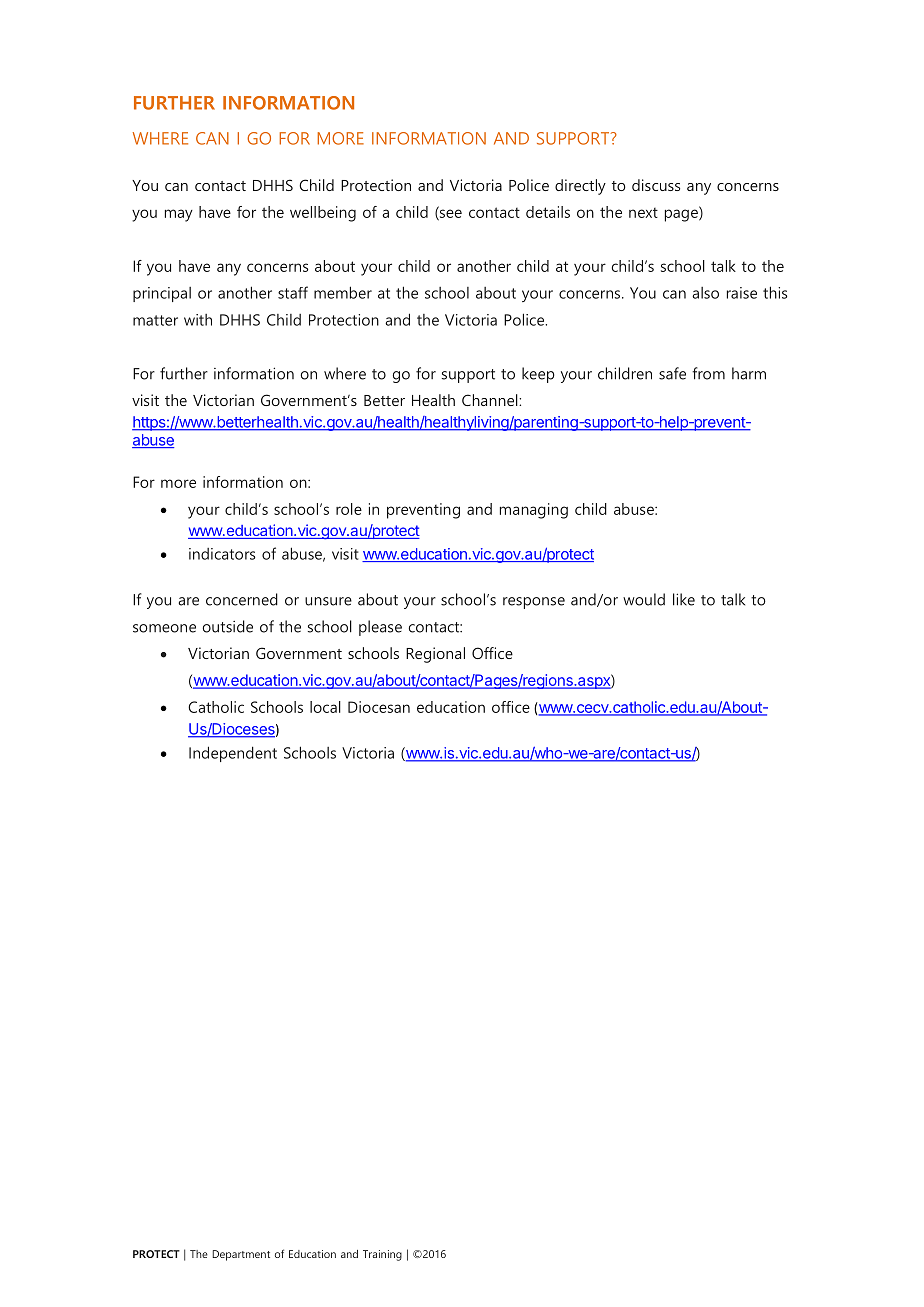  I want to click on like, so click(684, 599).
